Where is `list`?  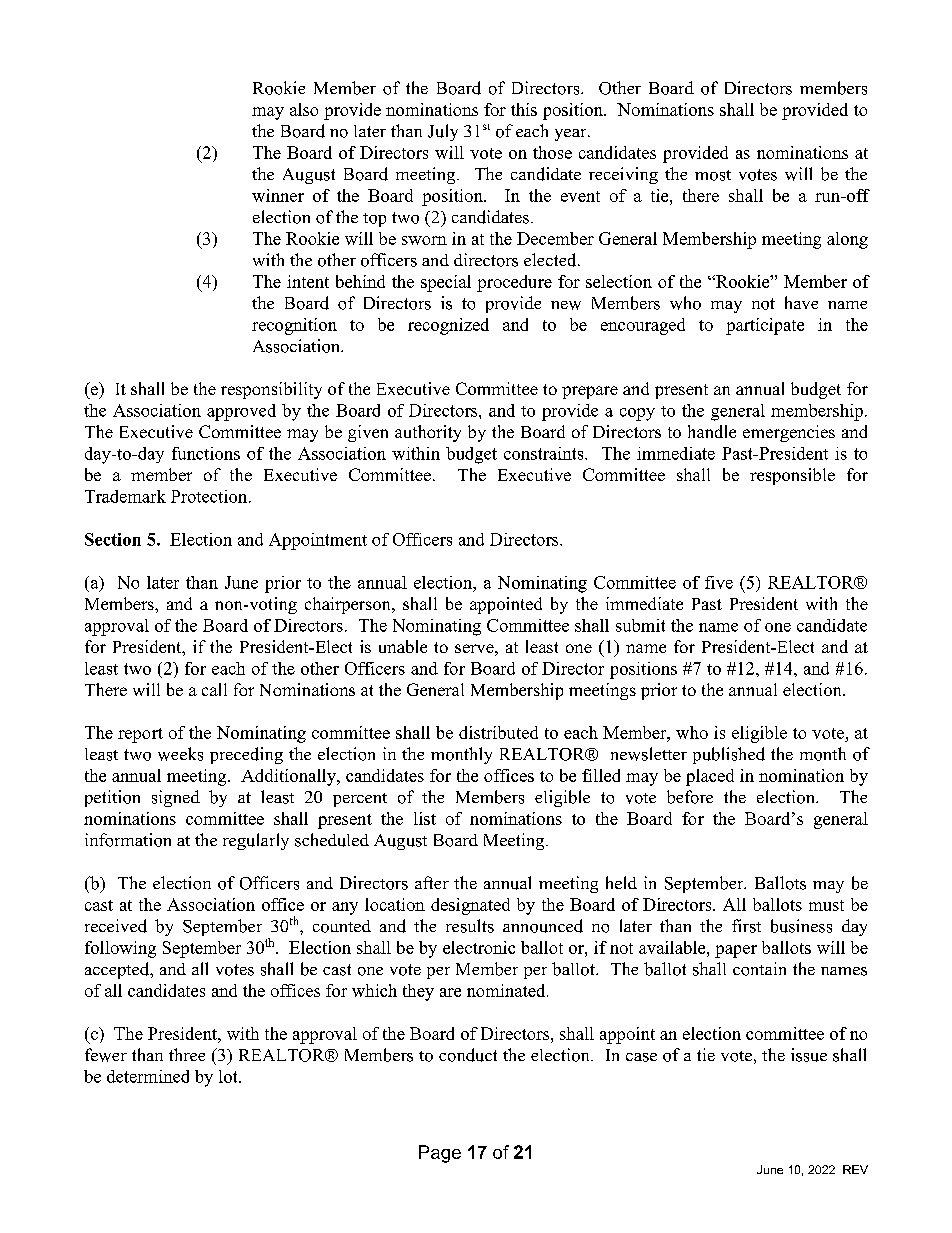
list is located at coordinates (425, 818).
